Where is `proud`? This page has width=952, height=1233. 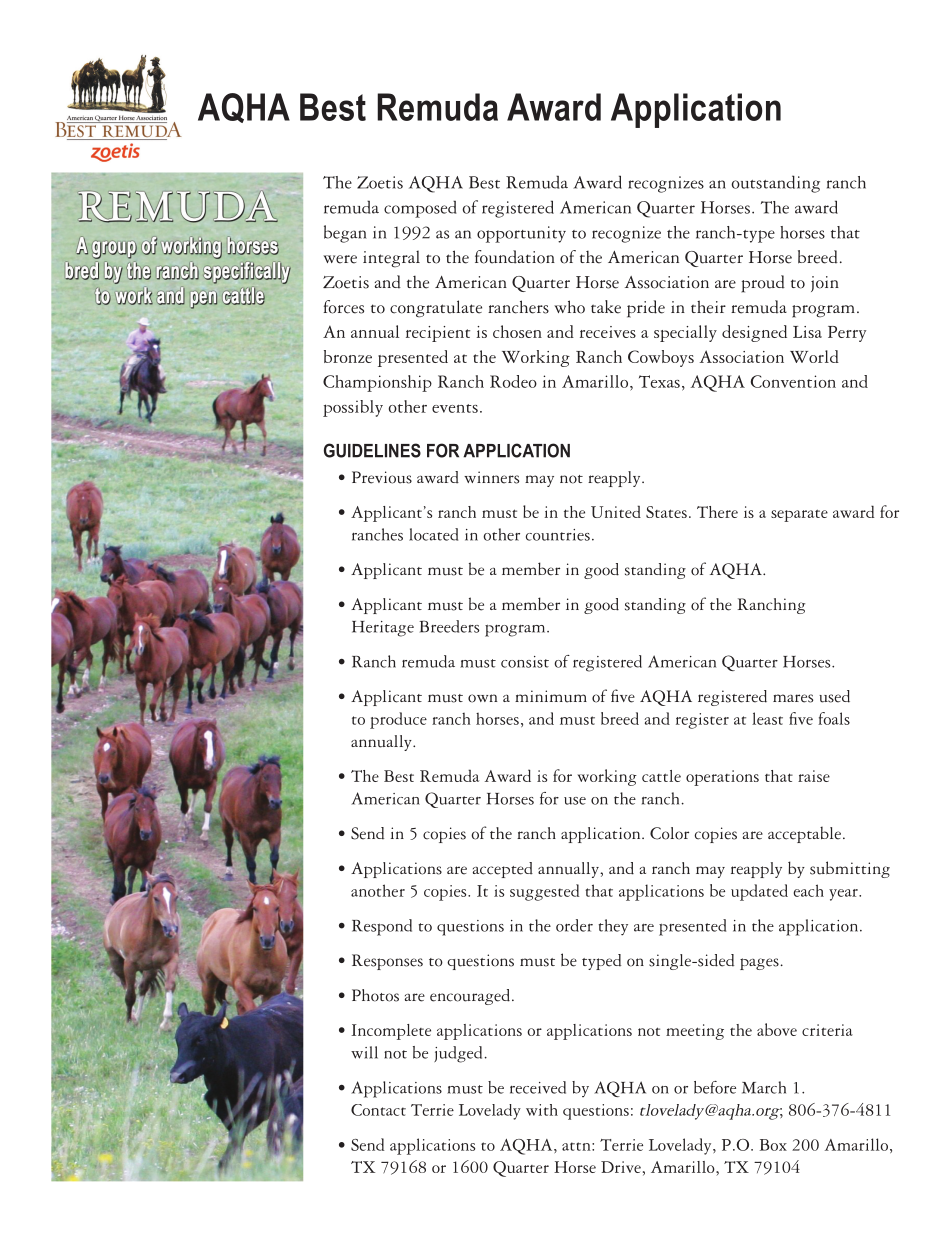
proud is located at coordinates (763, 284).
